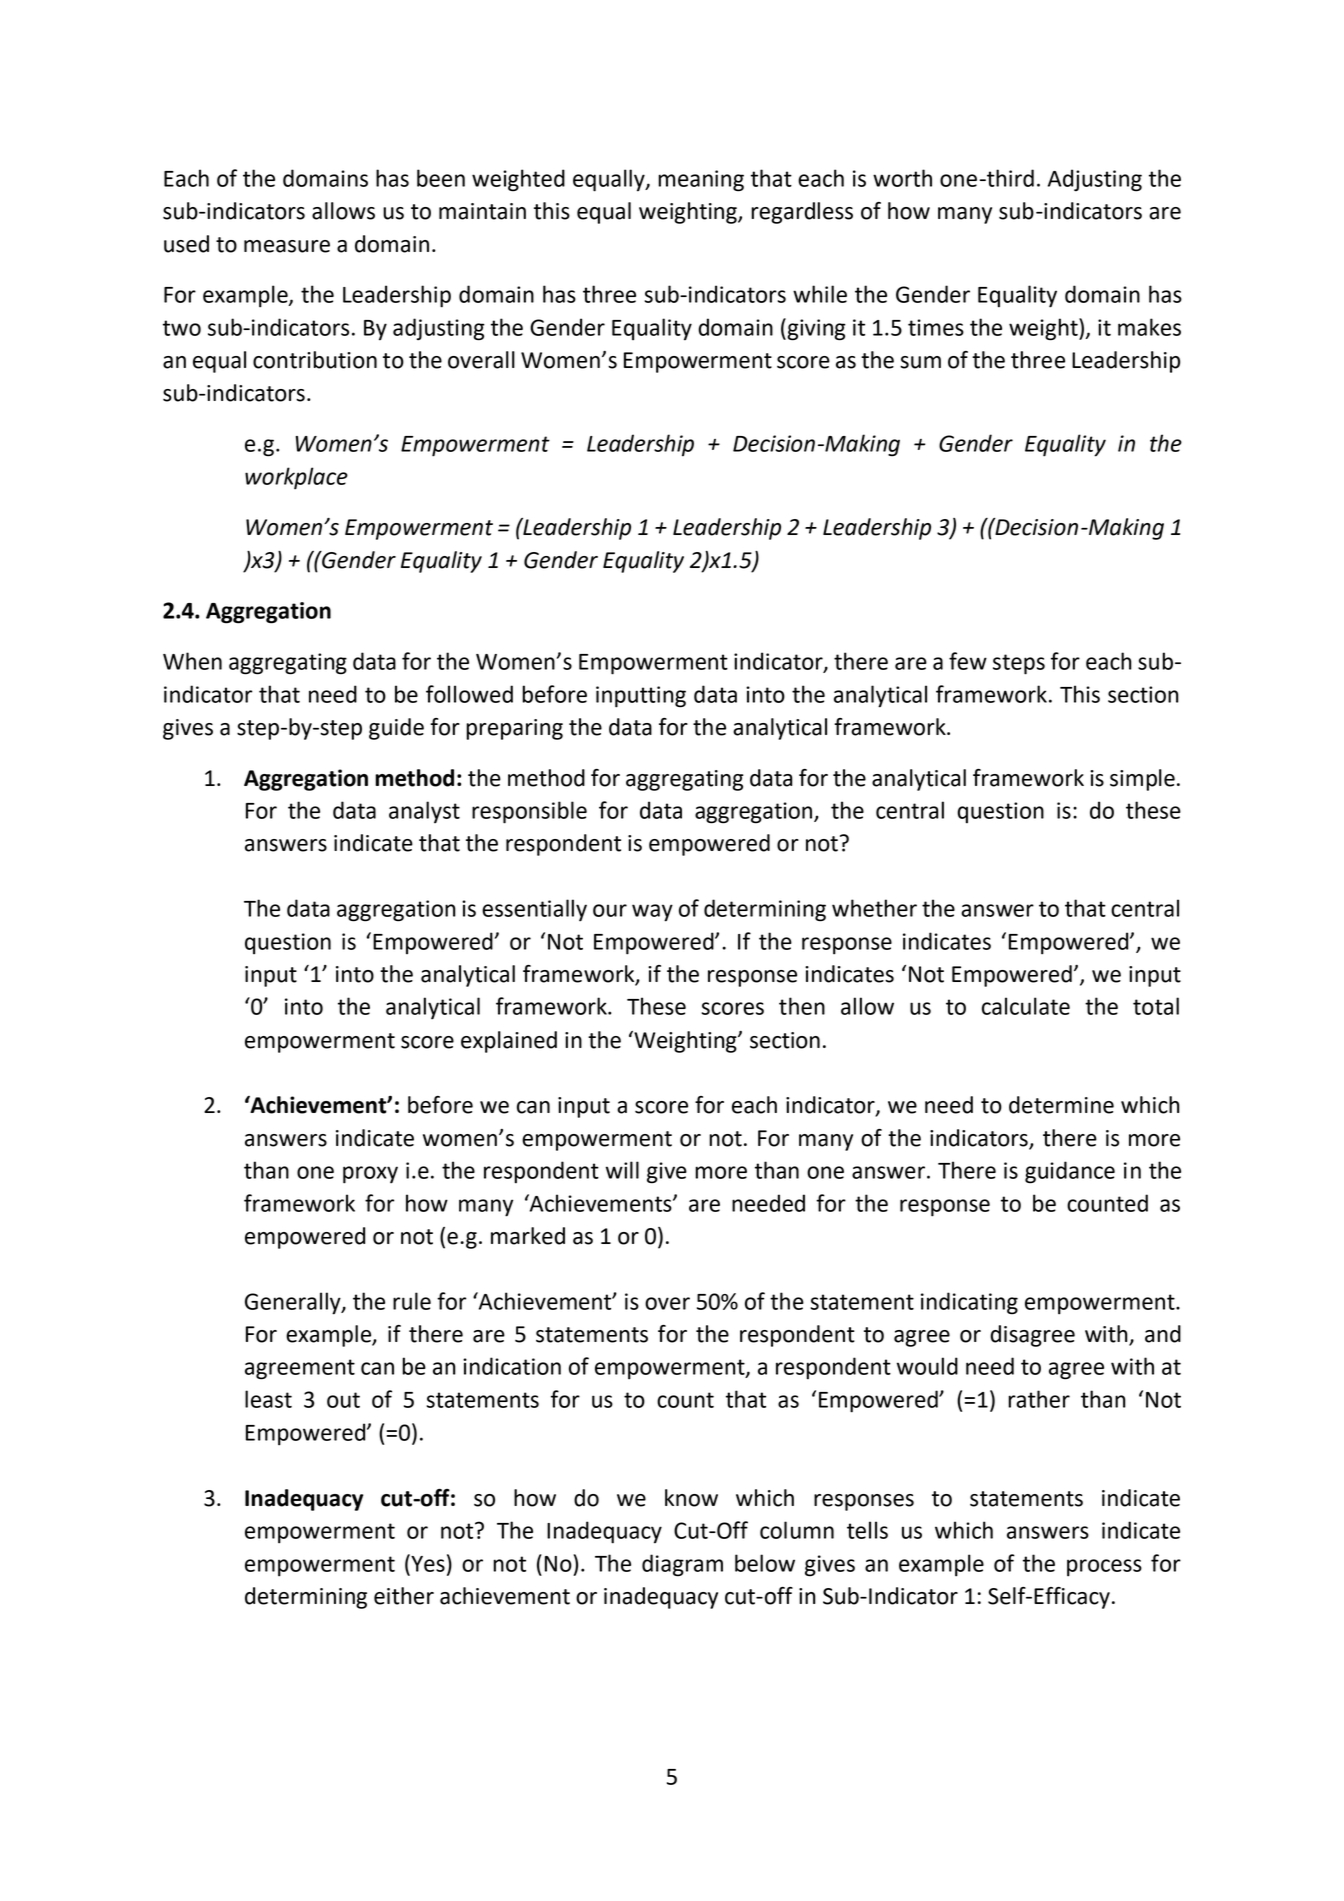 This page has height=1901, width=1344. I want to click on diagram, so click(682, 1565).
